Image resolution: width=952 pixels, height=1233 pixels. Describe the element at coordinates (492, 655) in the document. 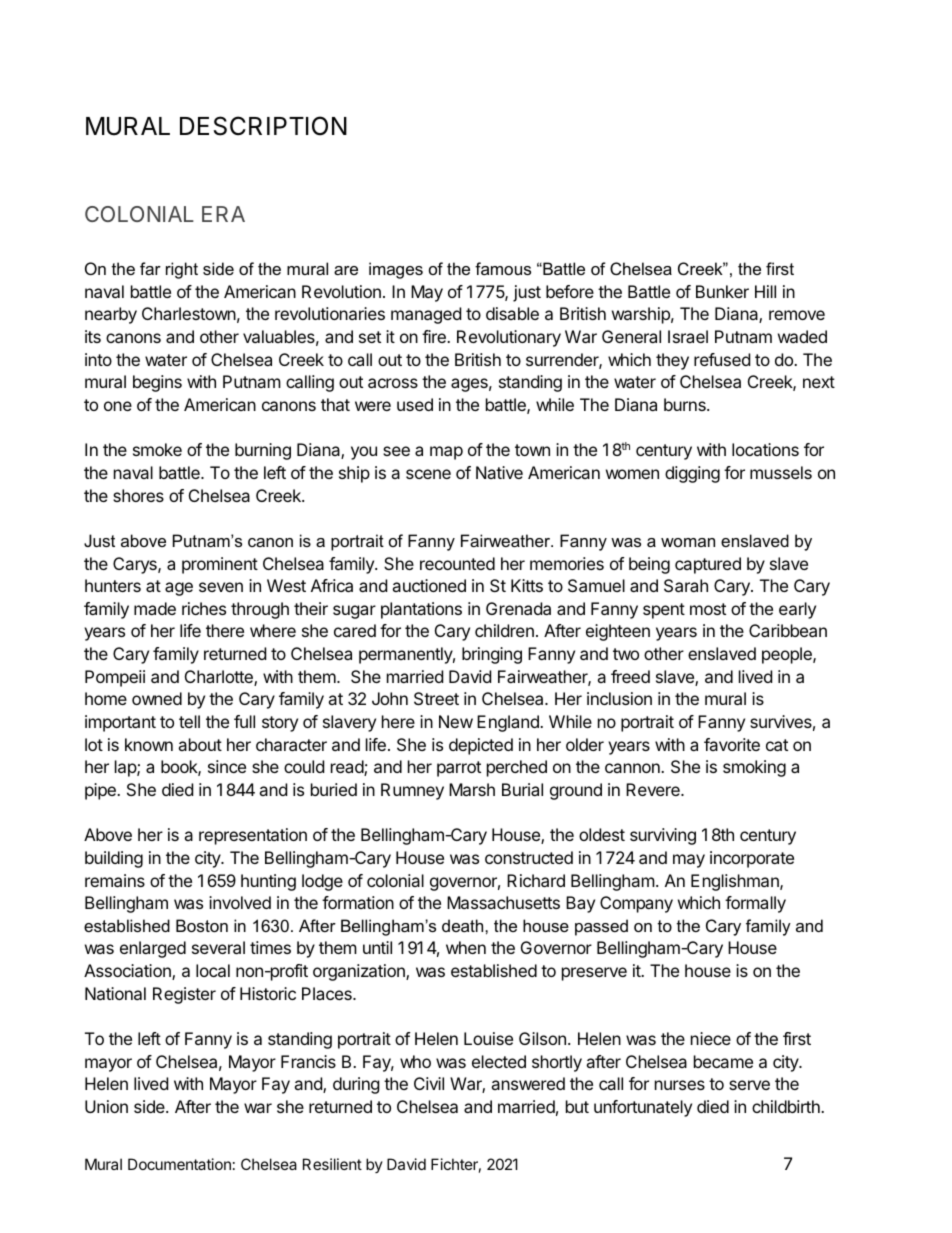

I see `bringing` at that location.
